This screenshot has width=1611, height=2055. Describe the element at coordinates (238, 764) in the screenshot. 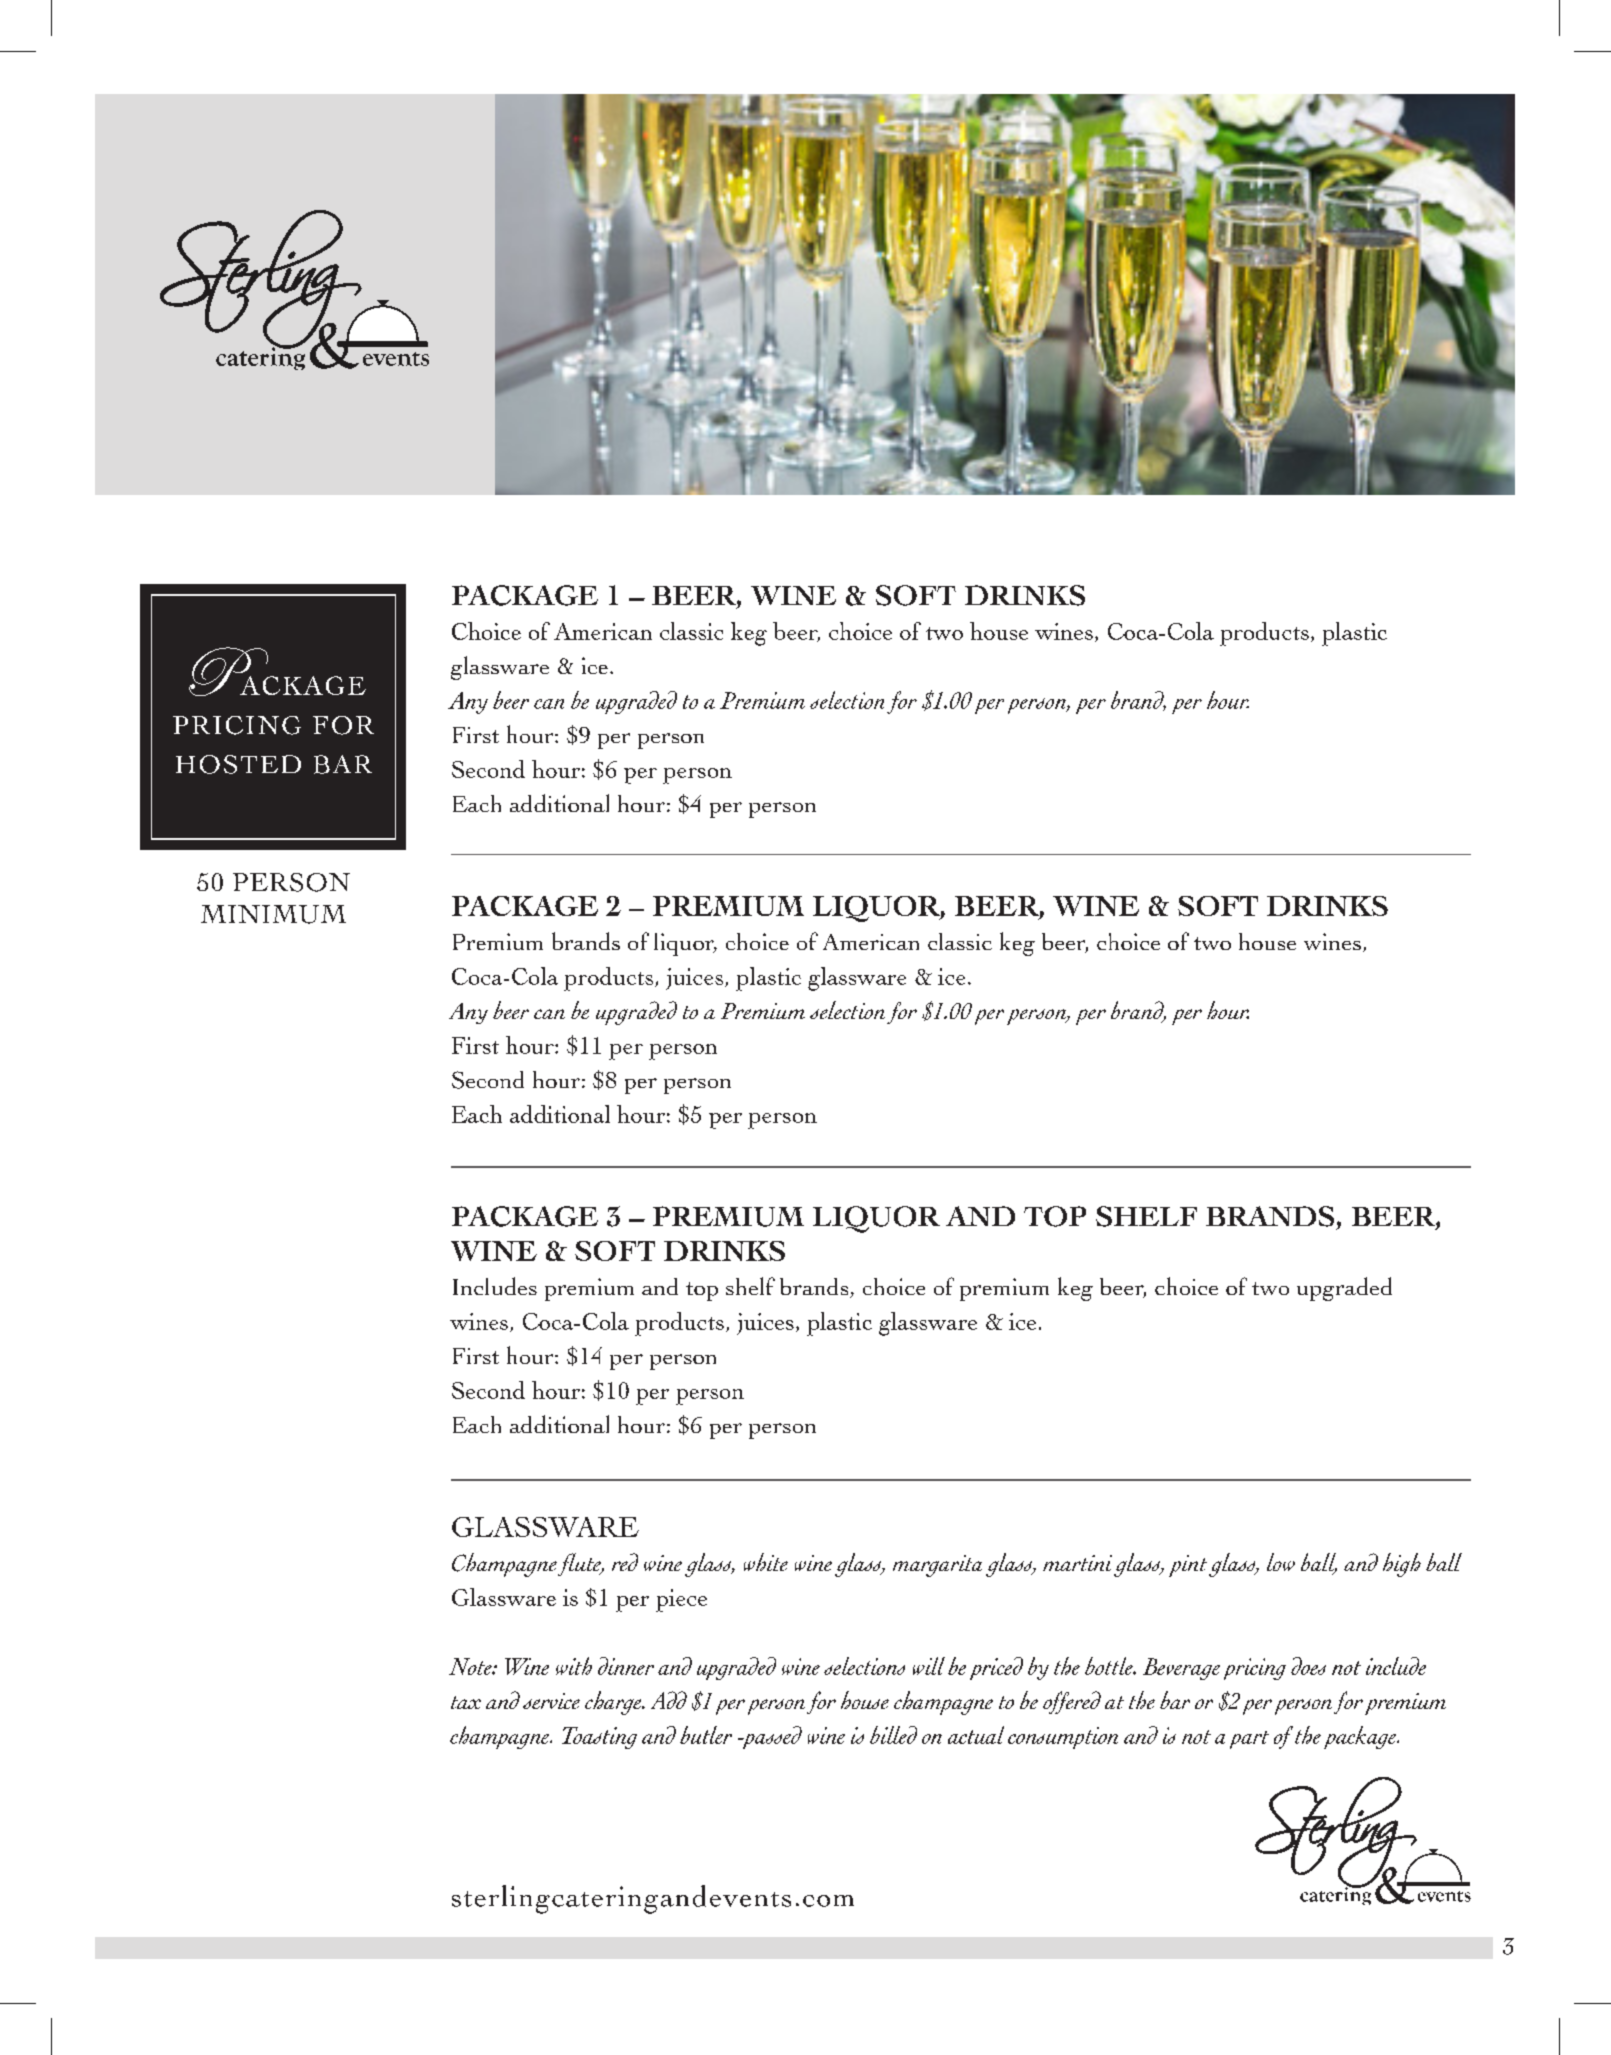

I see `HOSTED` at that location.
